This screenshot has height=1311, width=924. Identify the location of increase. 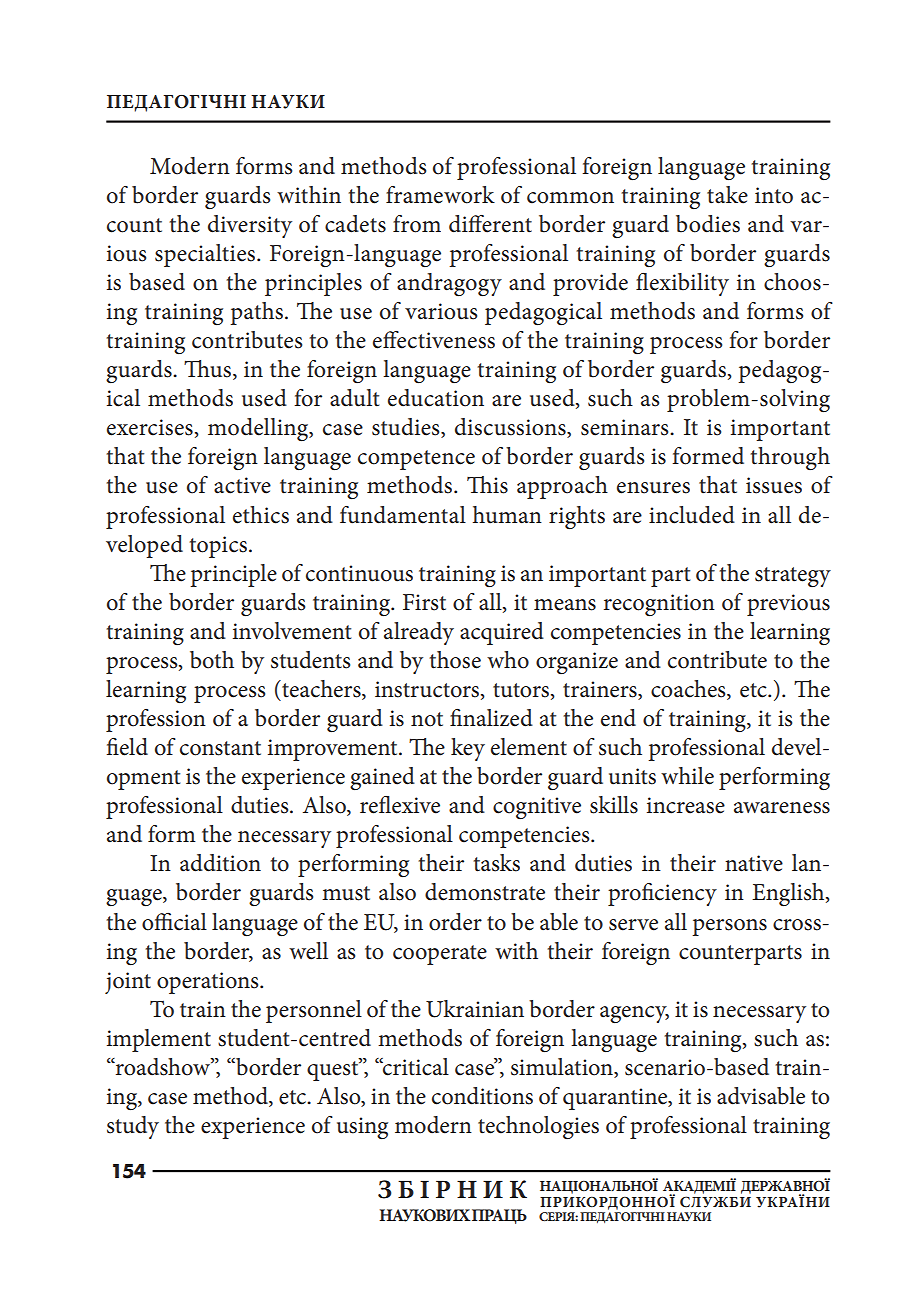
(686, 805).
